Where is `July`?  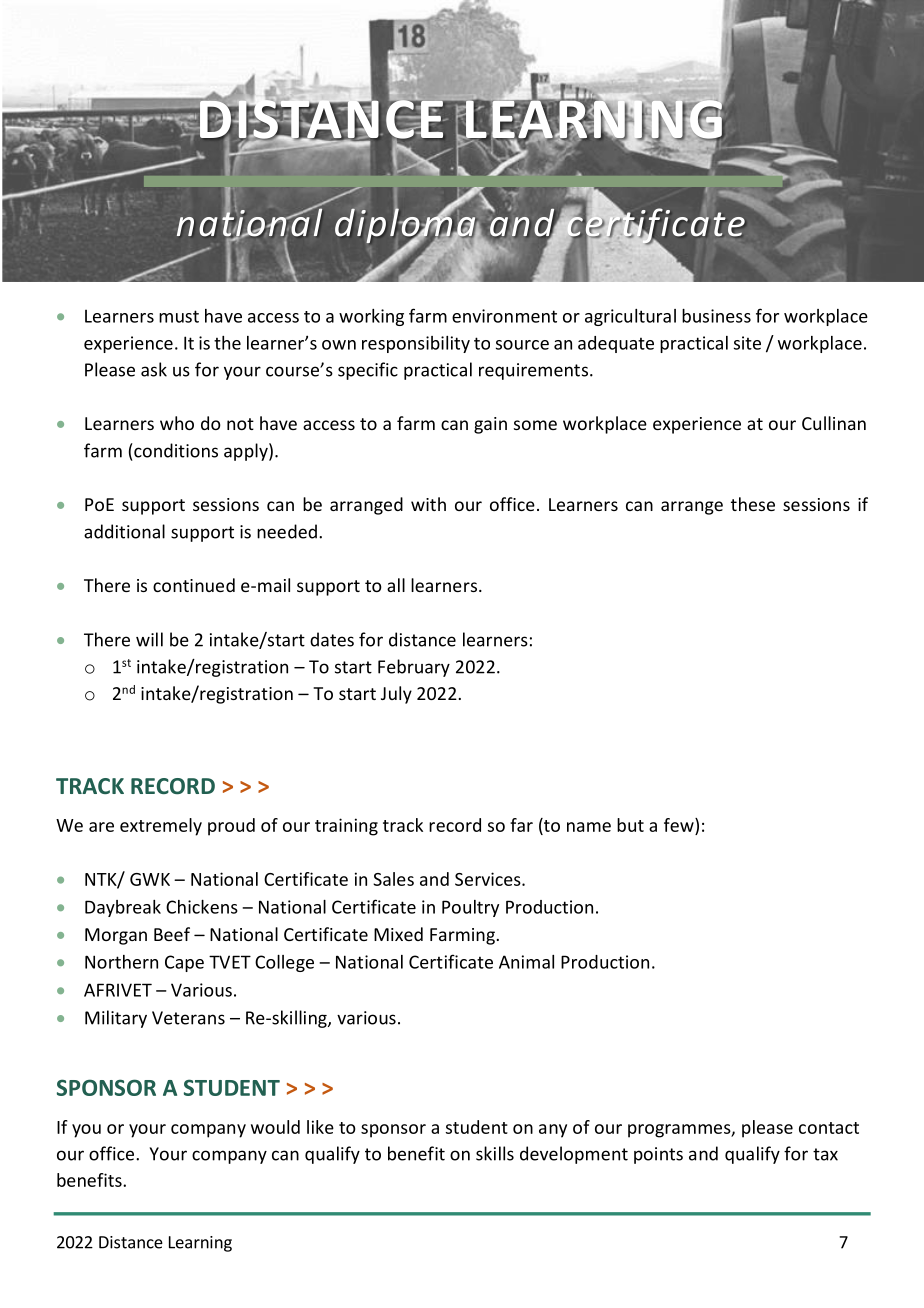
July is located at coordinates (396, 695).
